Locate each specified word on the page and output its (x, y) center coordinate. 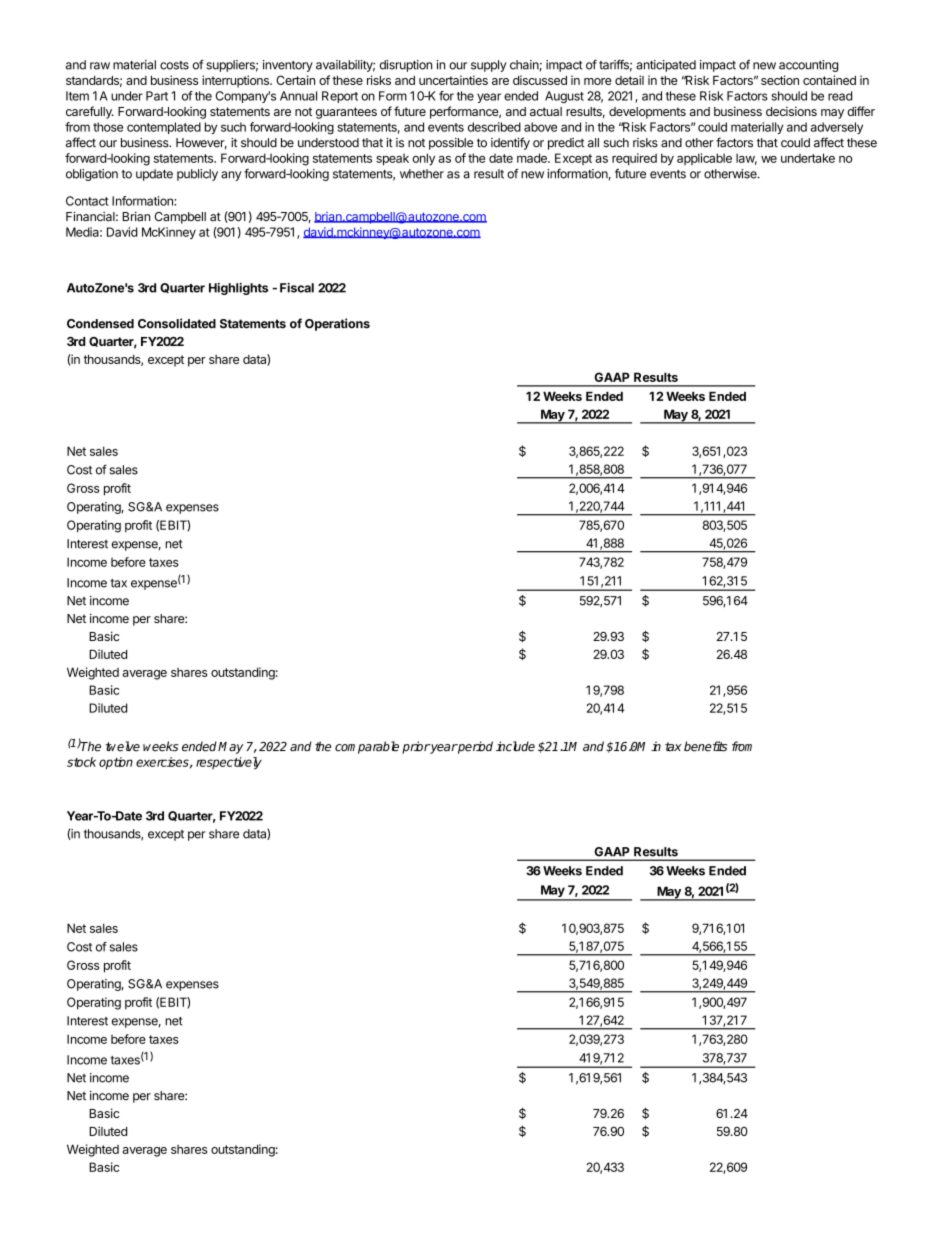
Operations (337, 324)
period (475, 747)
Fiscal (297, 288)
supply (489, 66)
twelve (123, 746)
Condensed (100, 324)
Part (157, 96)
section (780, 80)
